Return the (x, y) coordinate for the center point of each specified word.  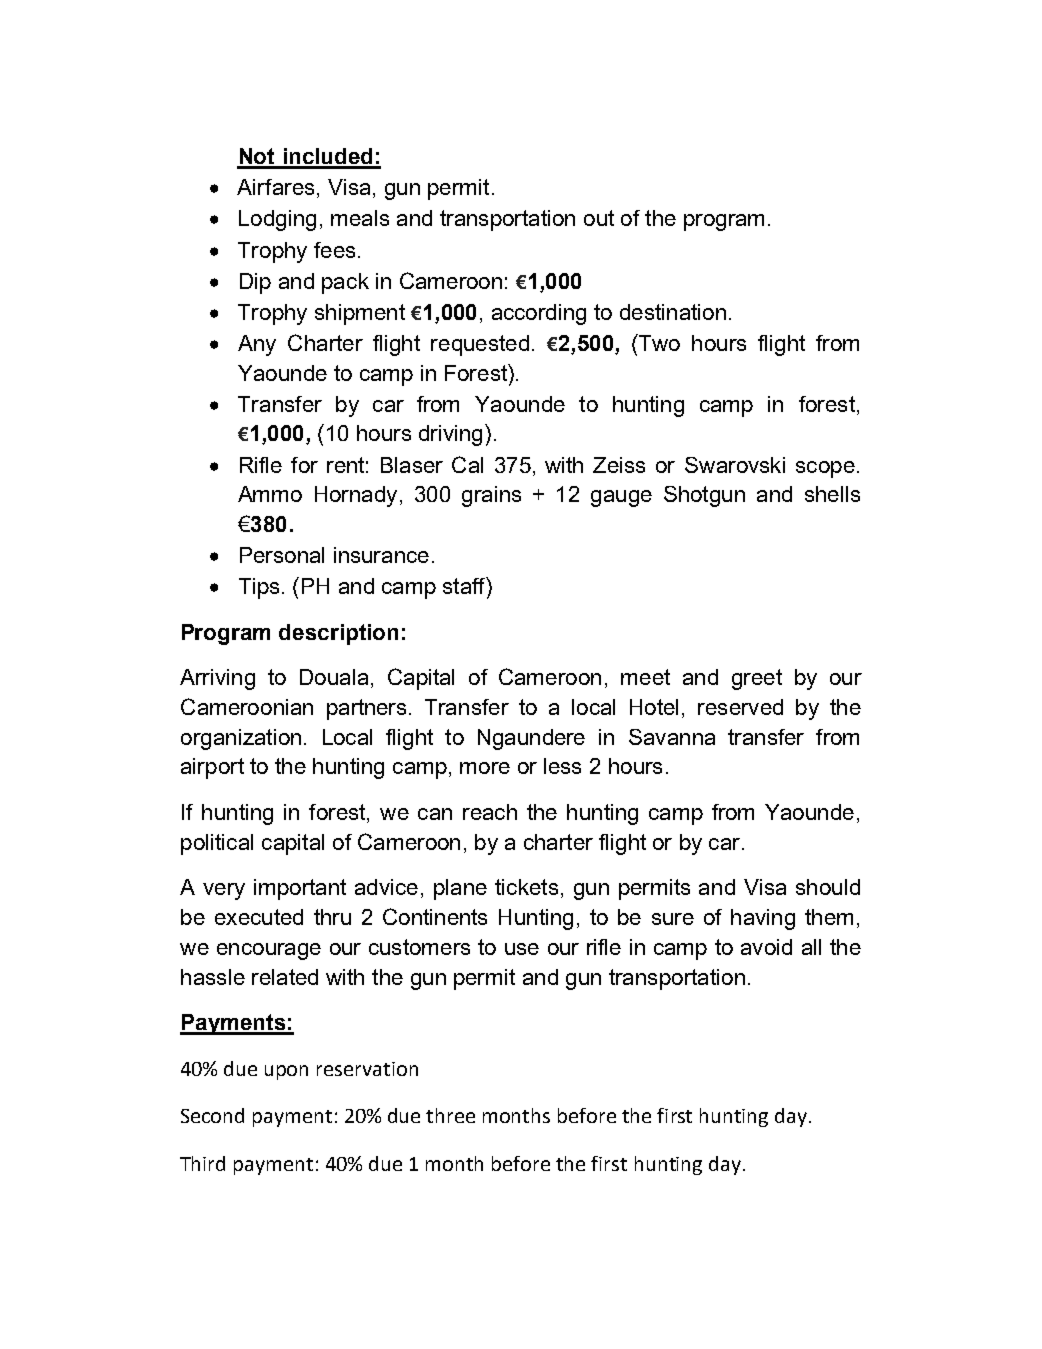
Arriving (217, 679)
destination (673, 312)
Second (212, 1115)
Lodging (277, 220)
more (485, 768)
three (450, 1115)
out (599, 218)
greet (757, 679)
